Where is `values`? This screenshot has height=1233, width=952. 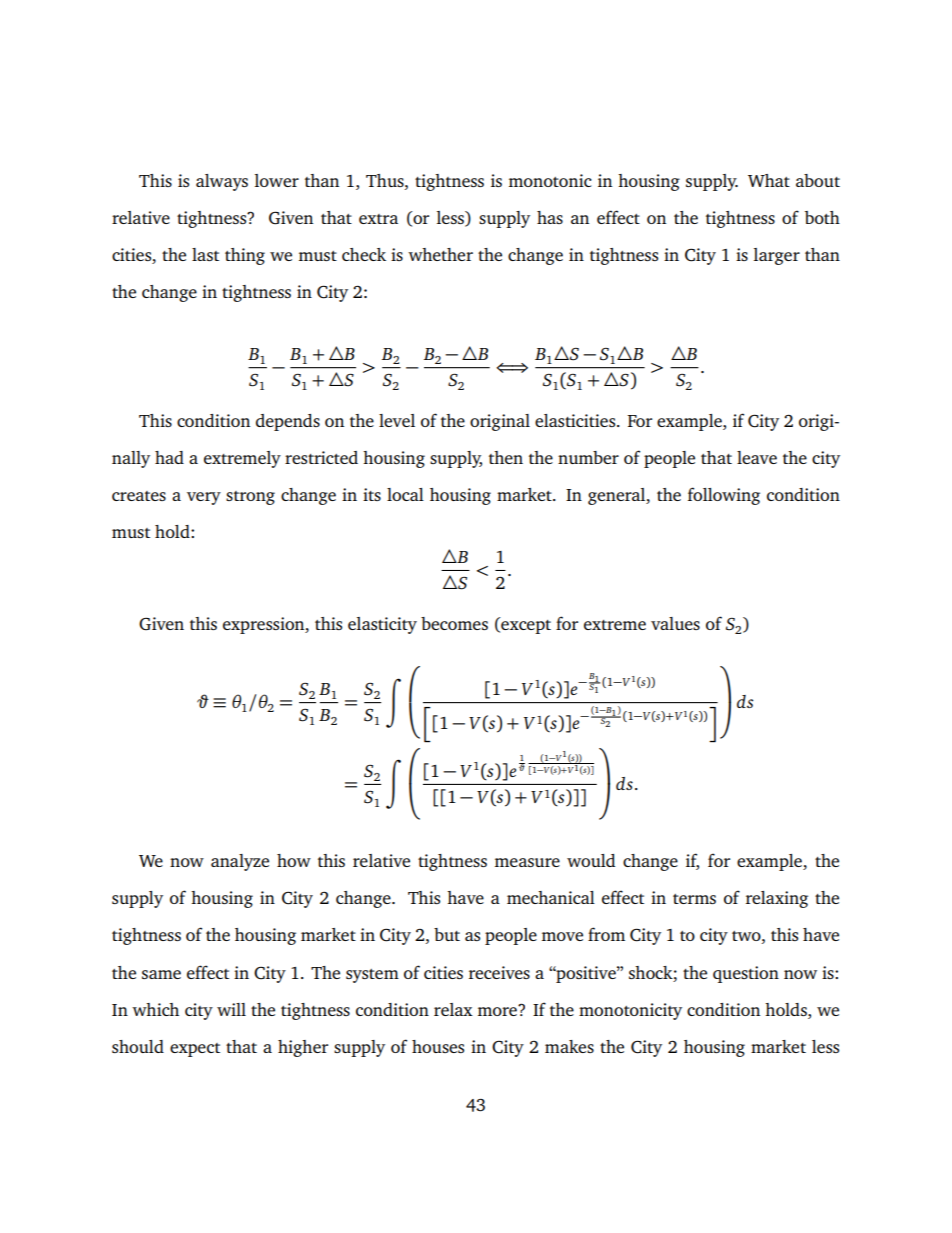
values is located at coordinates (675, 623).
